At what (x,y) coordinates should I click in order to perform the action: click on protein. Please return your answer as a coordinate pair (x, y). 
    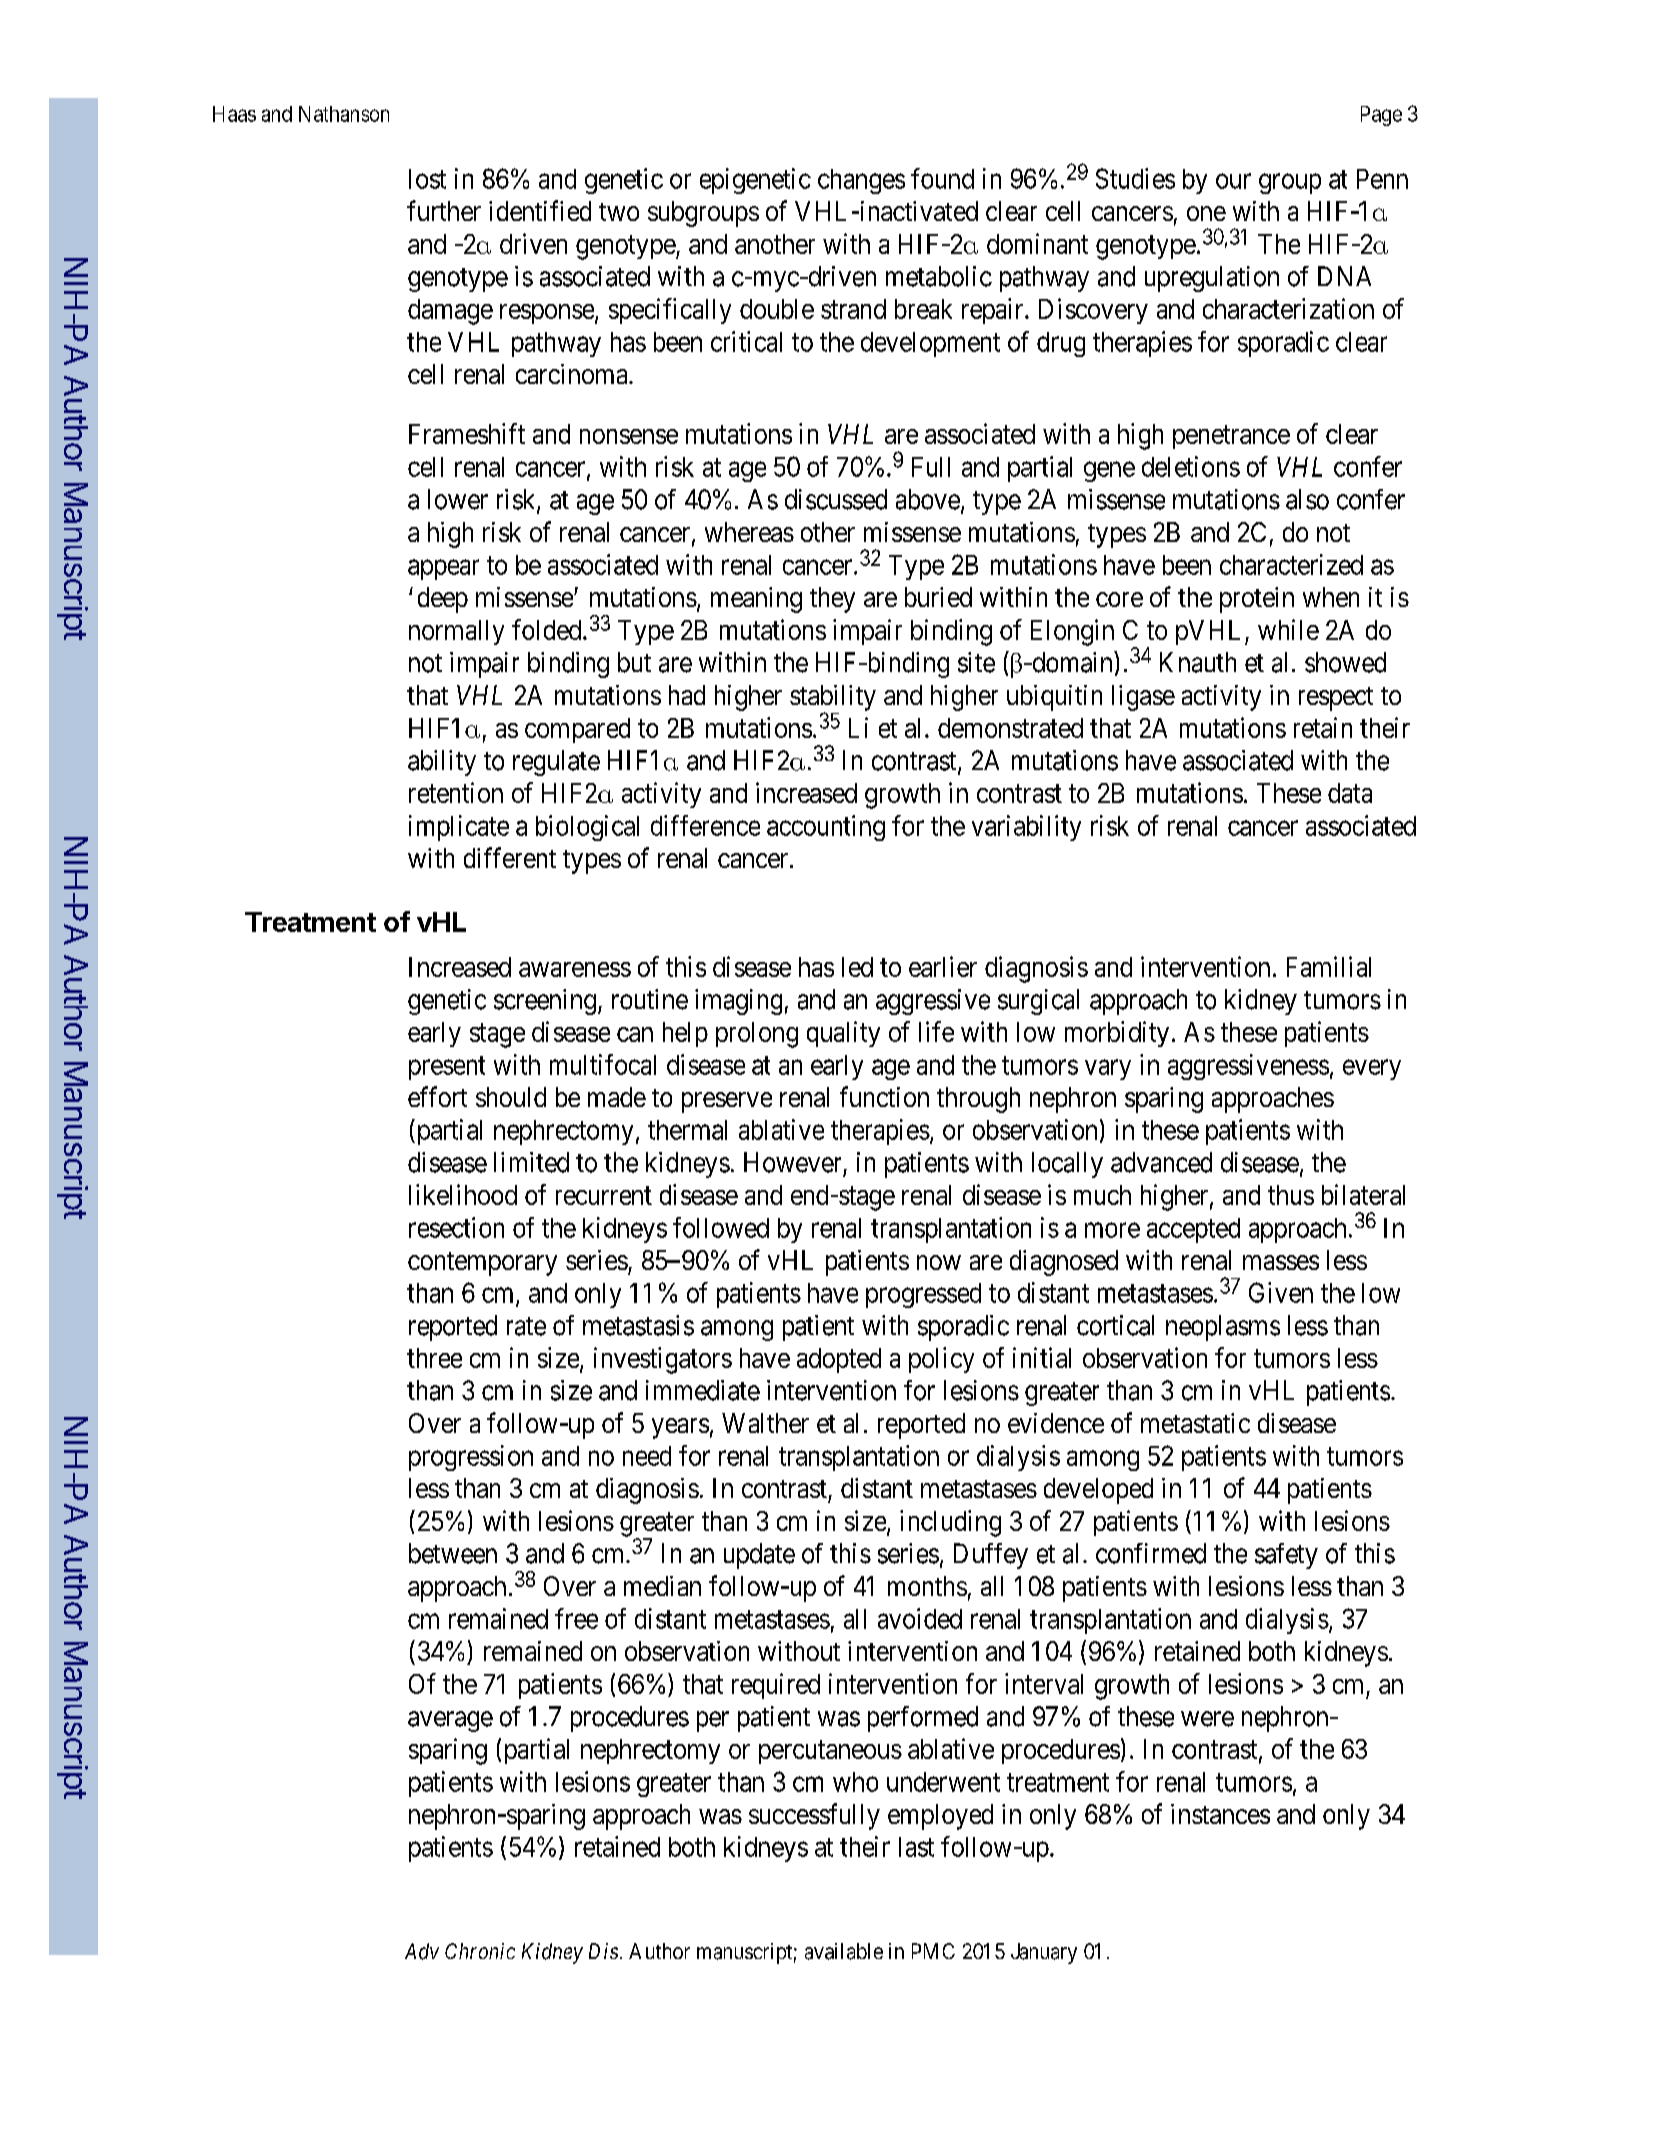
    Looking at the image, I should click on (1257, 600).
